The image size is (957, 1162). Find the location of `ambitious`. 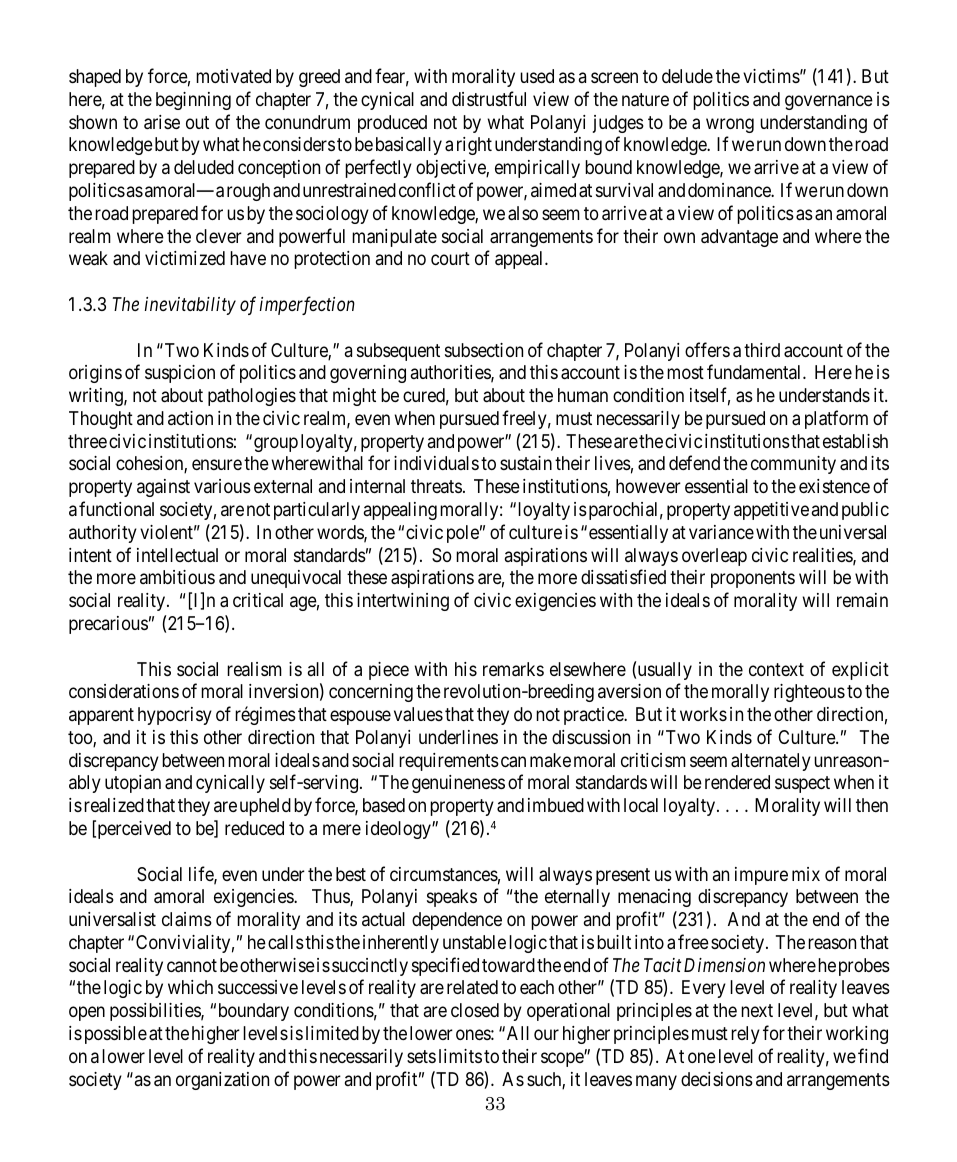

ambitious is located at coordinates (177, 577).
